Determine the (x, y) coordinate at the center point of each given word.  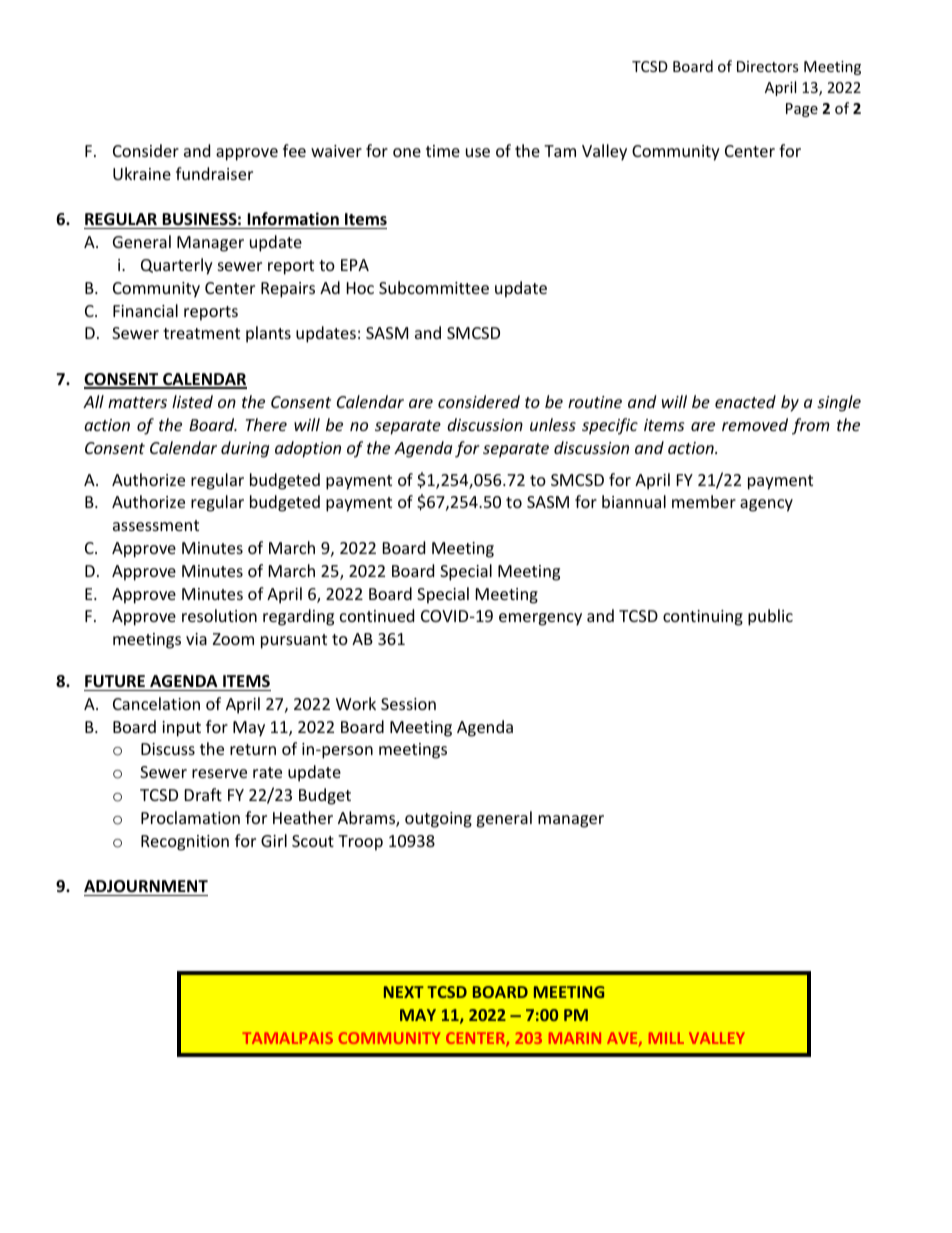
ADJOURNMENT (146, 886)
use (478, 152)
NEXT (404, 992)
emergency (540, 619)
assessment (156, 525)
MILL (666, 1038)
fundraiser (214, 173)
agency (766, 505)
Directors (768, 66)
